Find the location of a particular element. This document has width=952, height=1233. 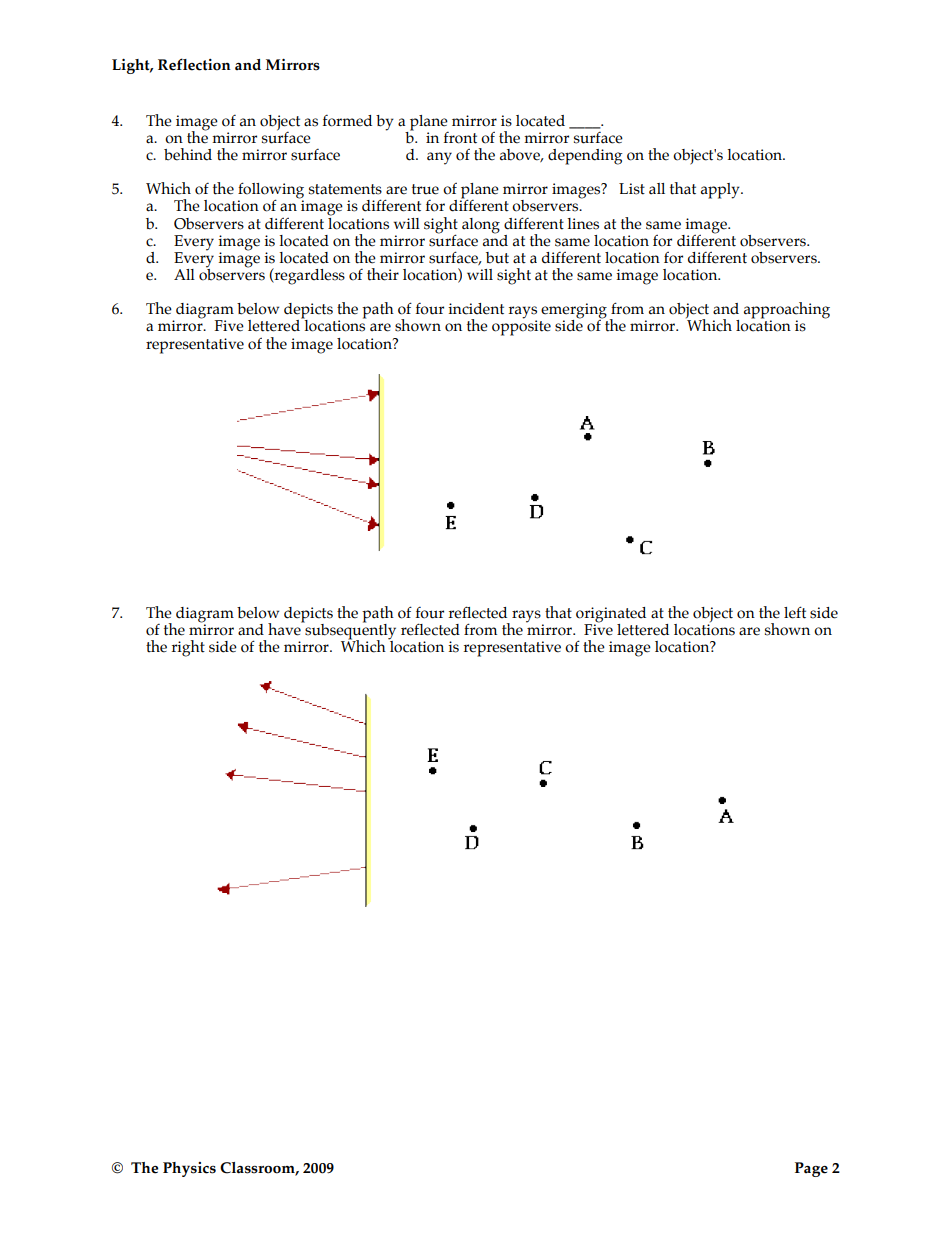

right is located at coordinates (188, 648).
